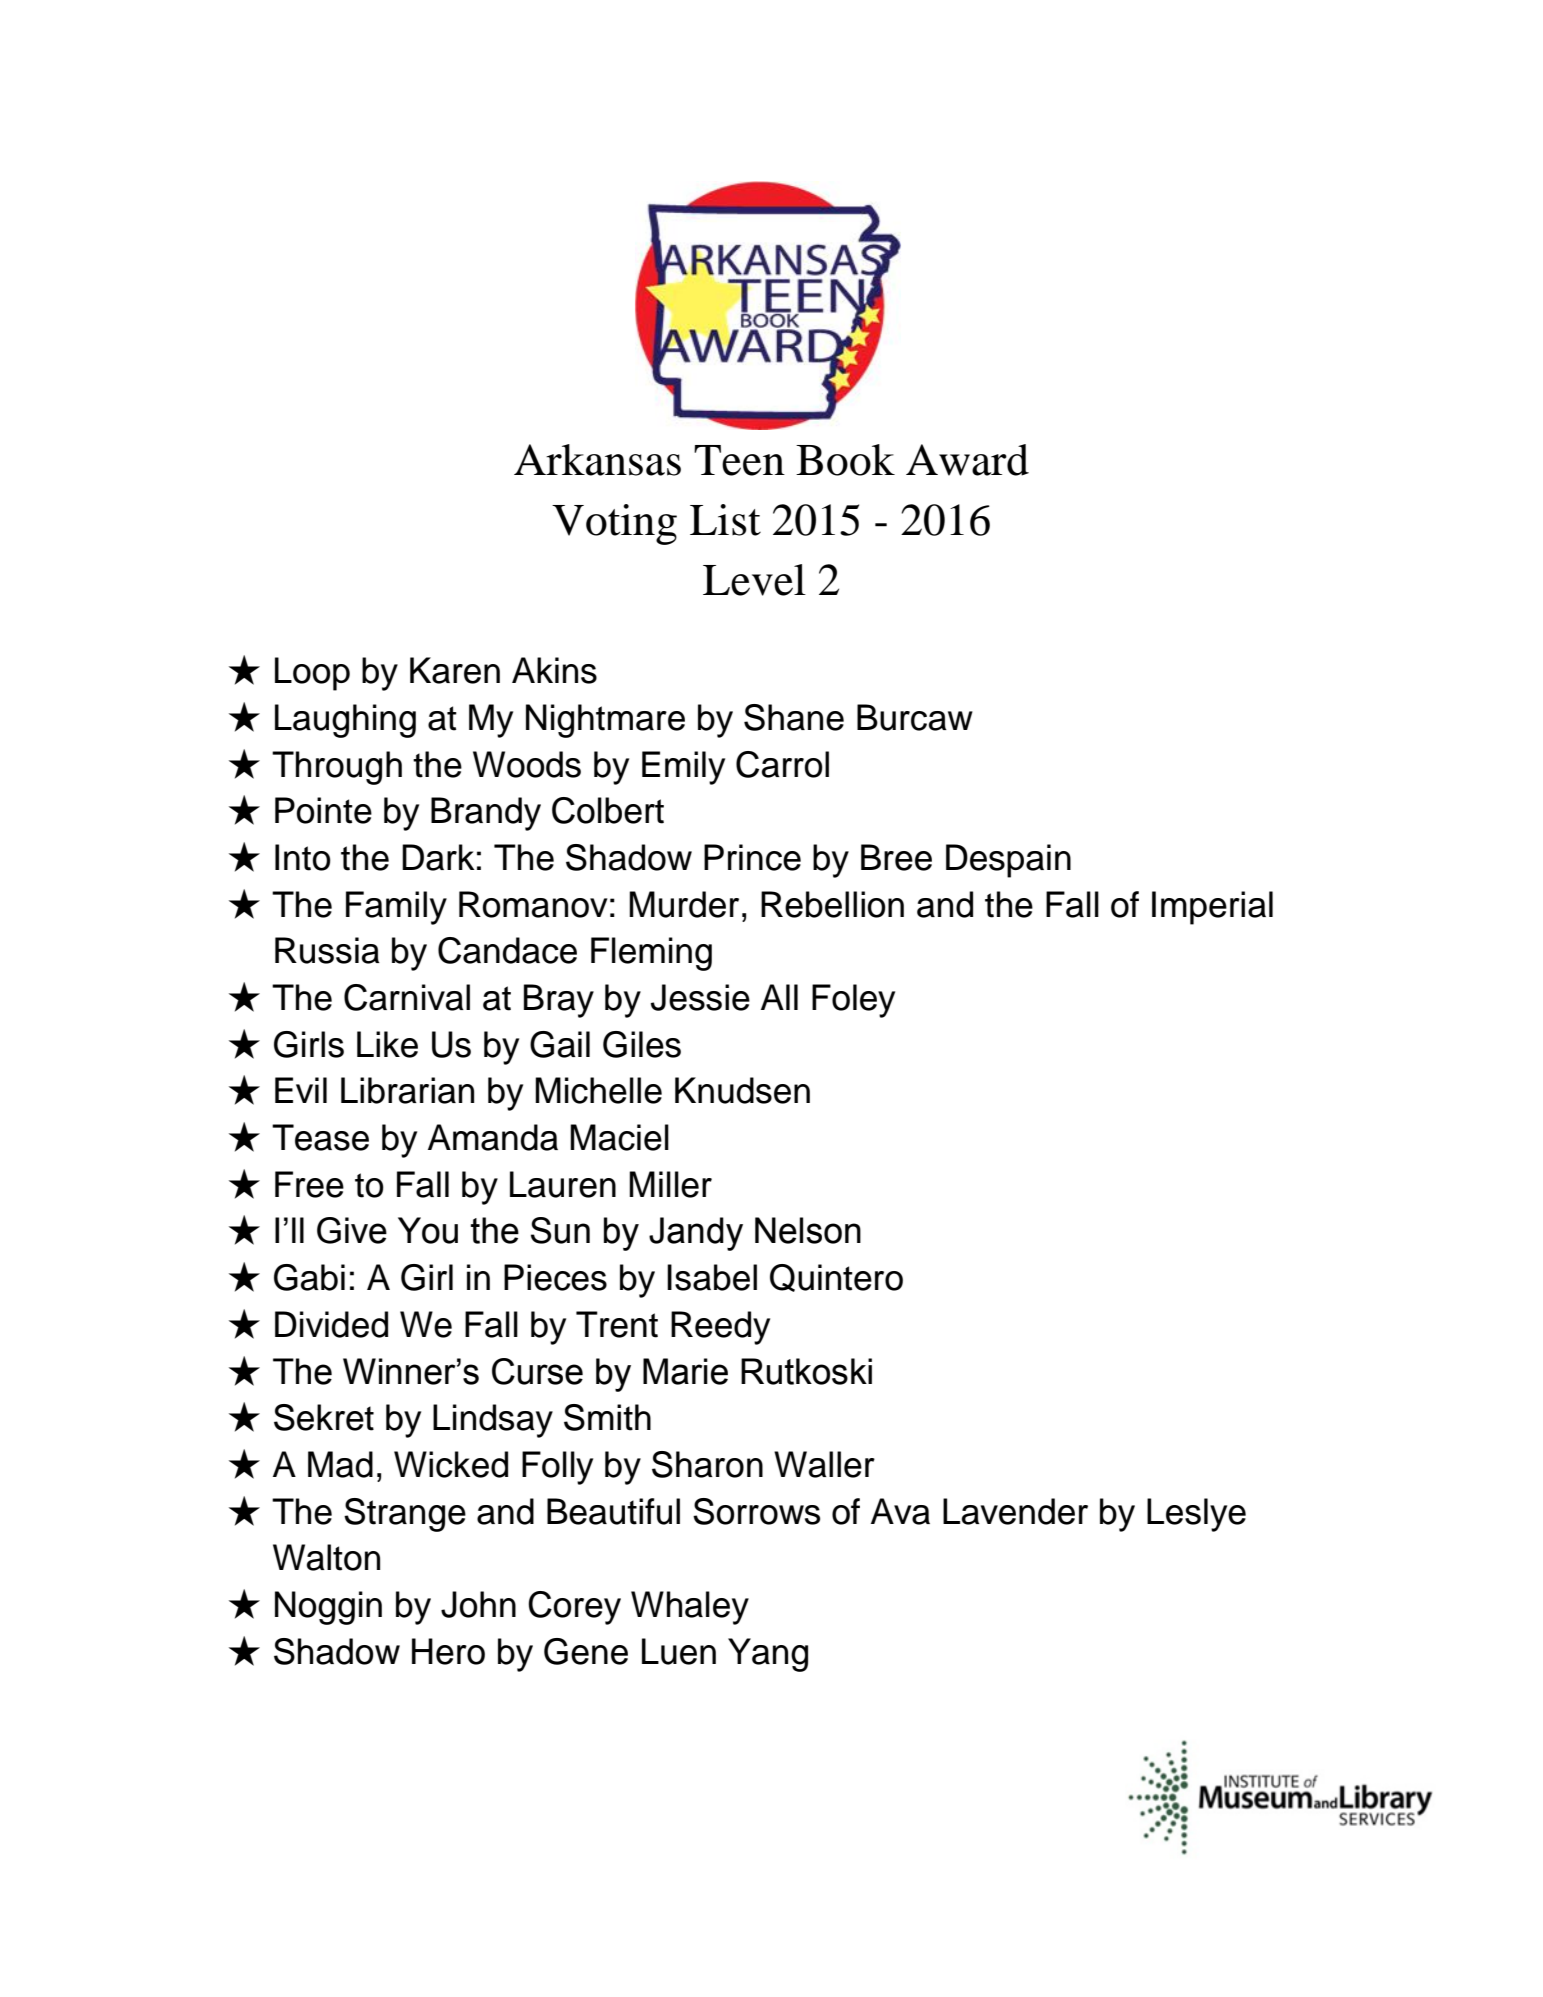 The width and height of the document is (1543, 1997). What do you see at coordinates (597, 460) in the document?
I see `Arkansas` at bounding box center [597, 460].
